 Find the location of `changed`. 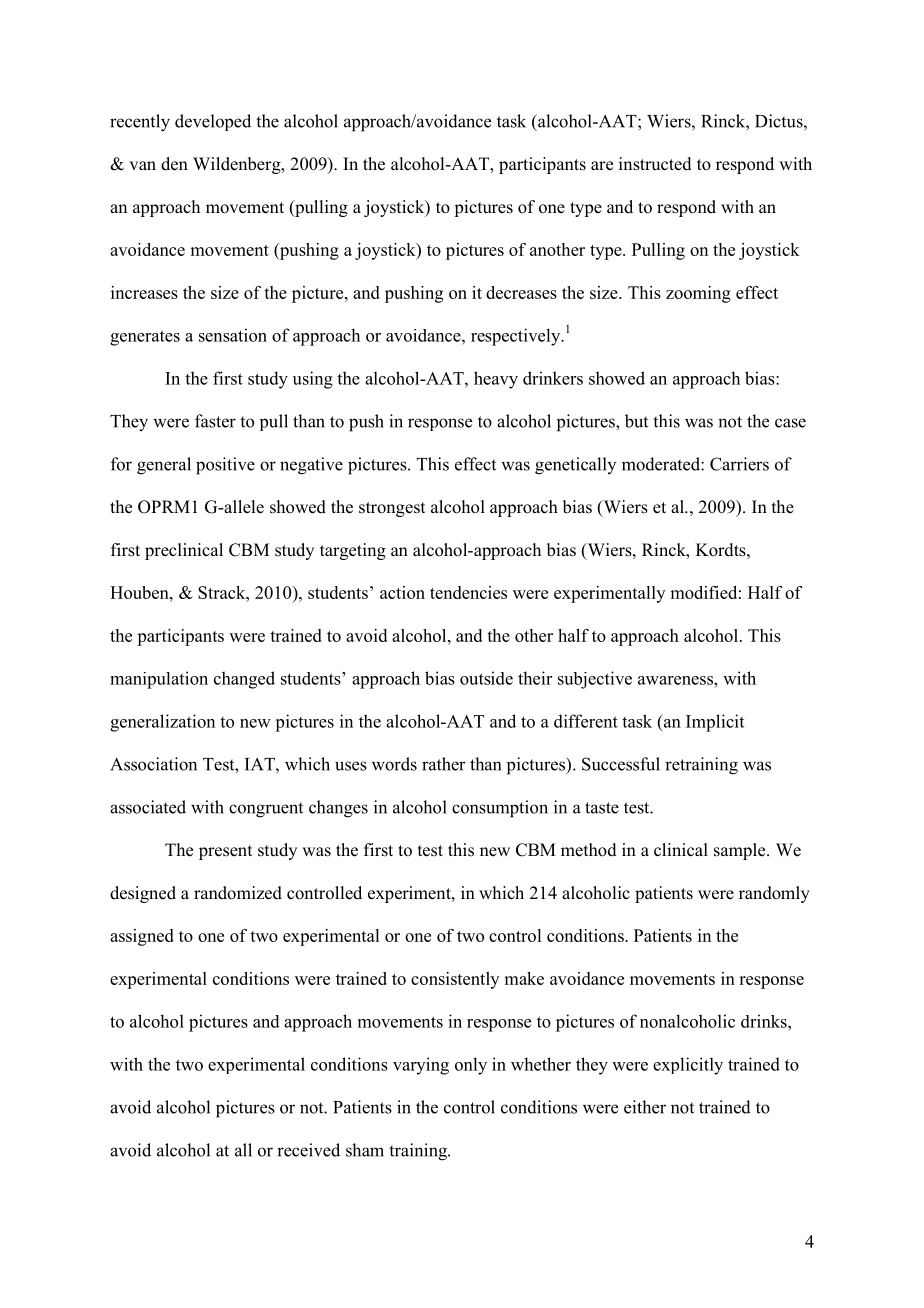

changed is located at coordinates (244, 680).
